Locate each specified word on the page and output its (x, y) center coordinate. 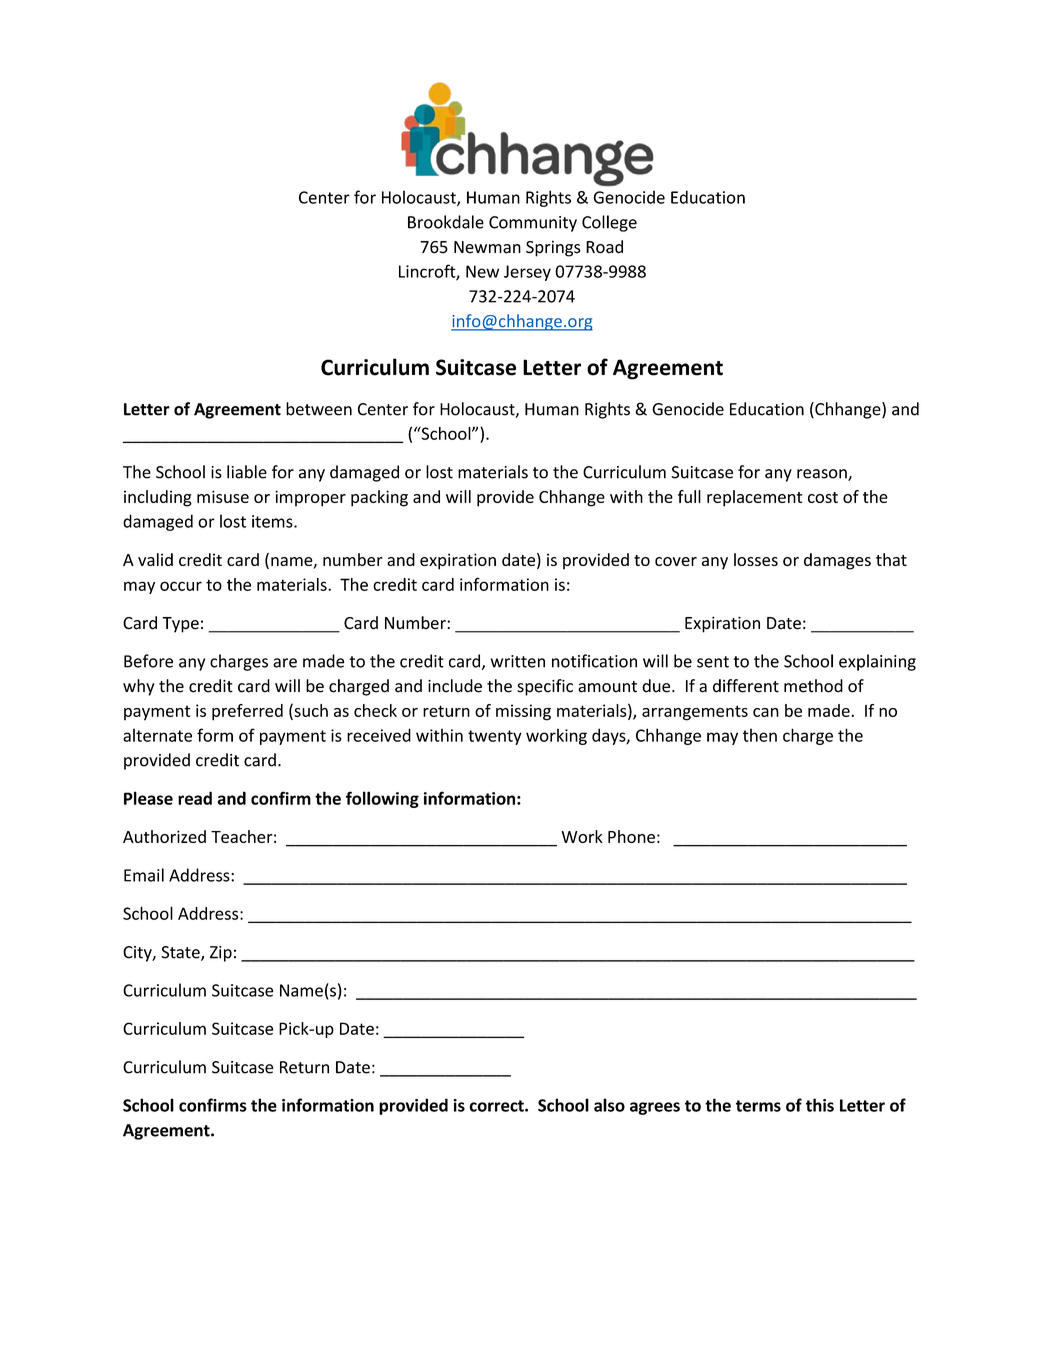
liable (247, 472)
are (285, 663)
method (813, 686)
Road (604, 247)
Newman (487, 247)
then (760, 735)
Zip (221, 954)
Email (144, 875)
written (518, 661)
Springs (553, 248)
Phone (631, 836)
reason (823, 475)
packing (379, 498)
